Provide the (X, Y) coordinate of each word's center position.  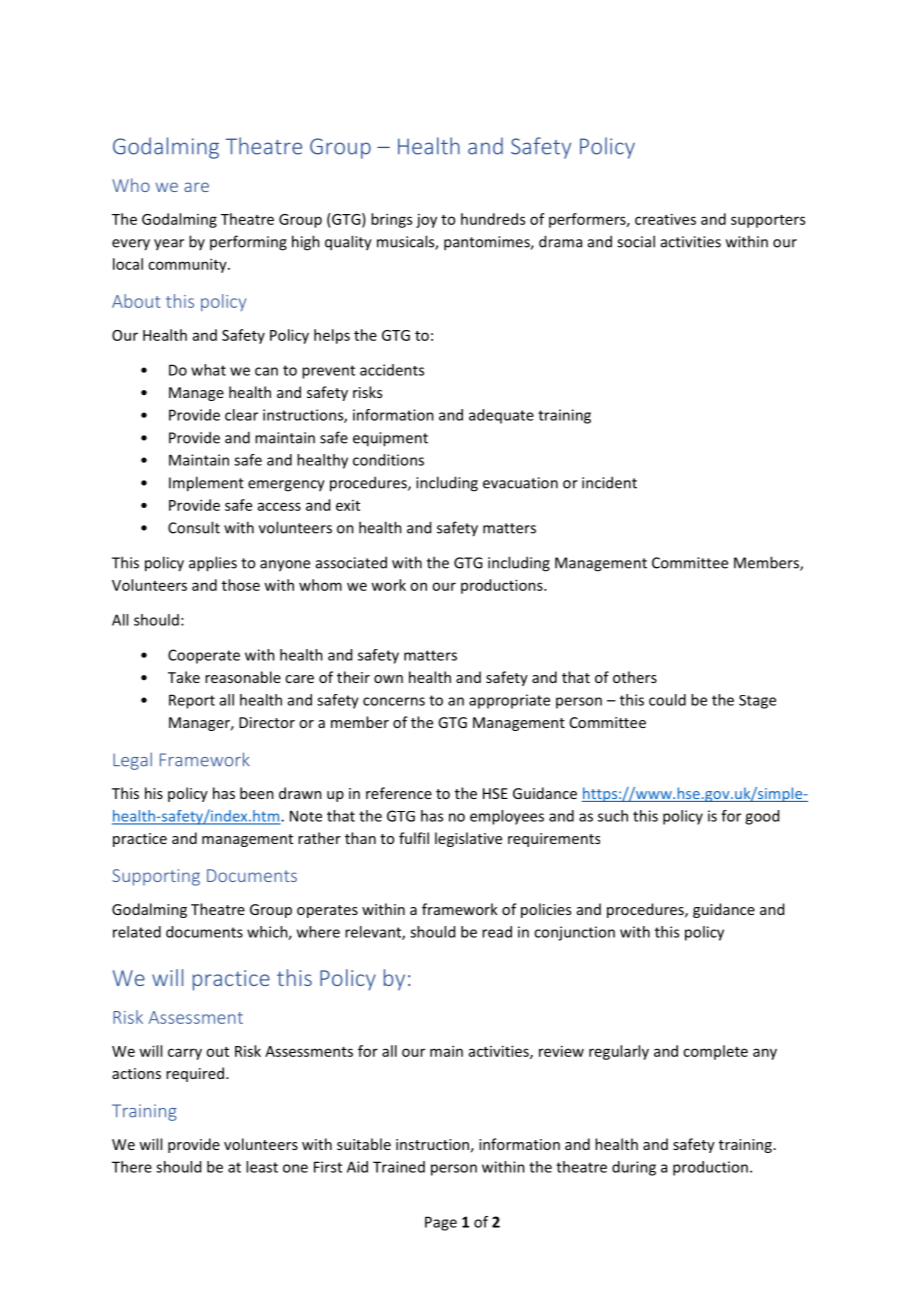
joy (426, 221)
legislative (468, 839)
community (188, 265)
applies (213, 564)
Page (441, 1223)
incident (609, 482)
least (262, 1167)
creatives (665, 219)
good (762, 817)
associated (351, 562)
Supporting (156, 877)
